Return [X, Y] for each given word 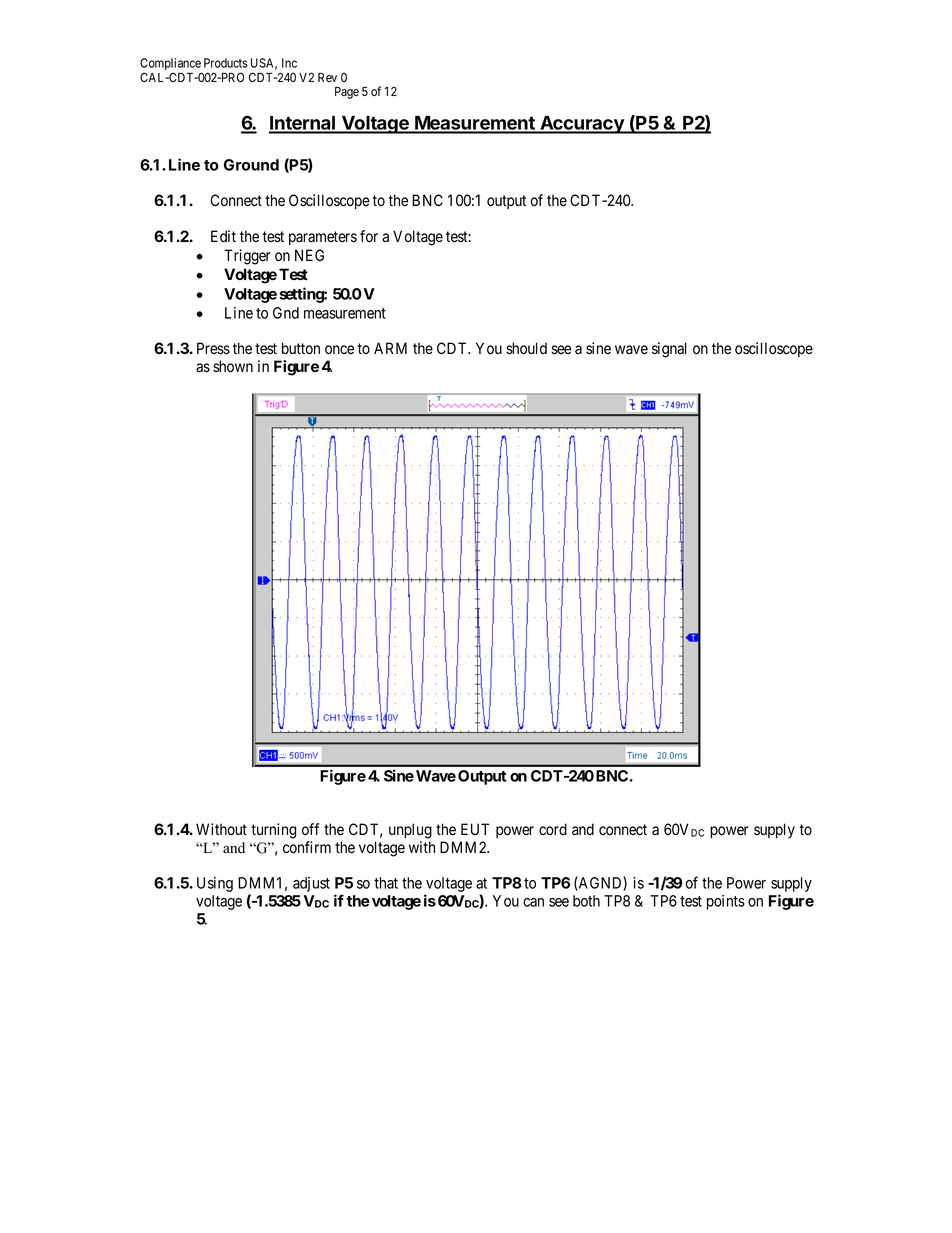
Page [347, 93]
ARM [390, 348]
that [386, 883]
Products [226, 63]
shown [233, 366]
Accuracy [582, 125]
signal [669, 350]
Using [215, 884]
